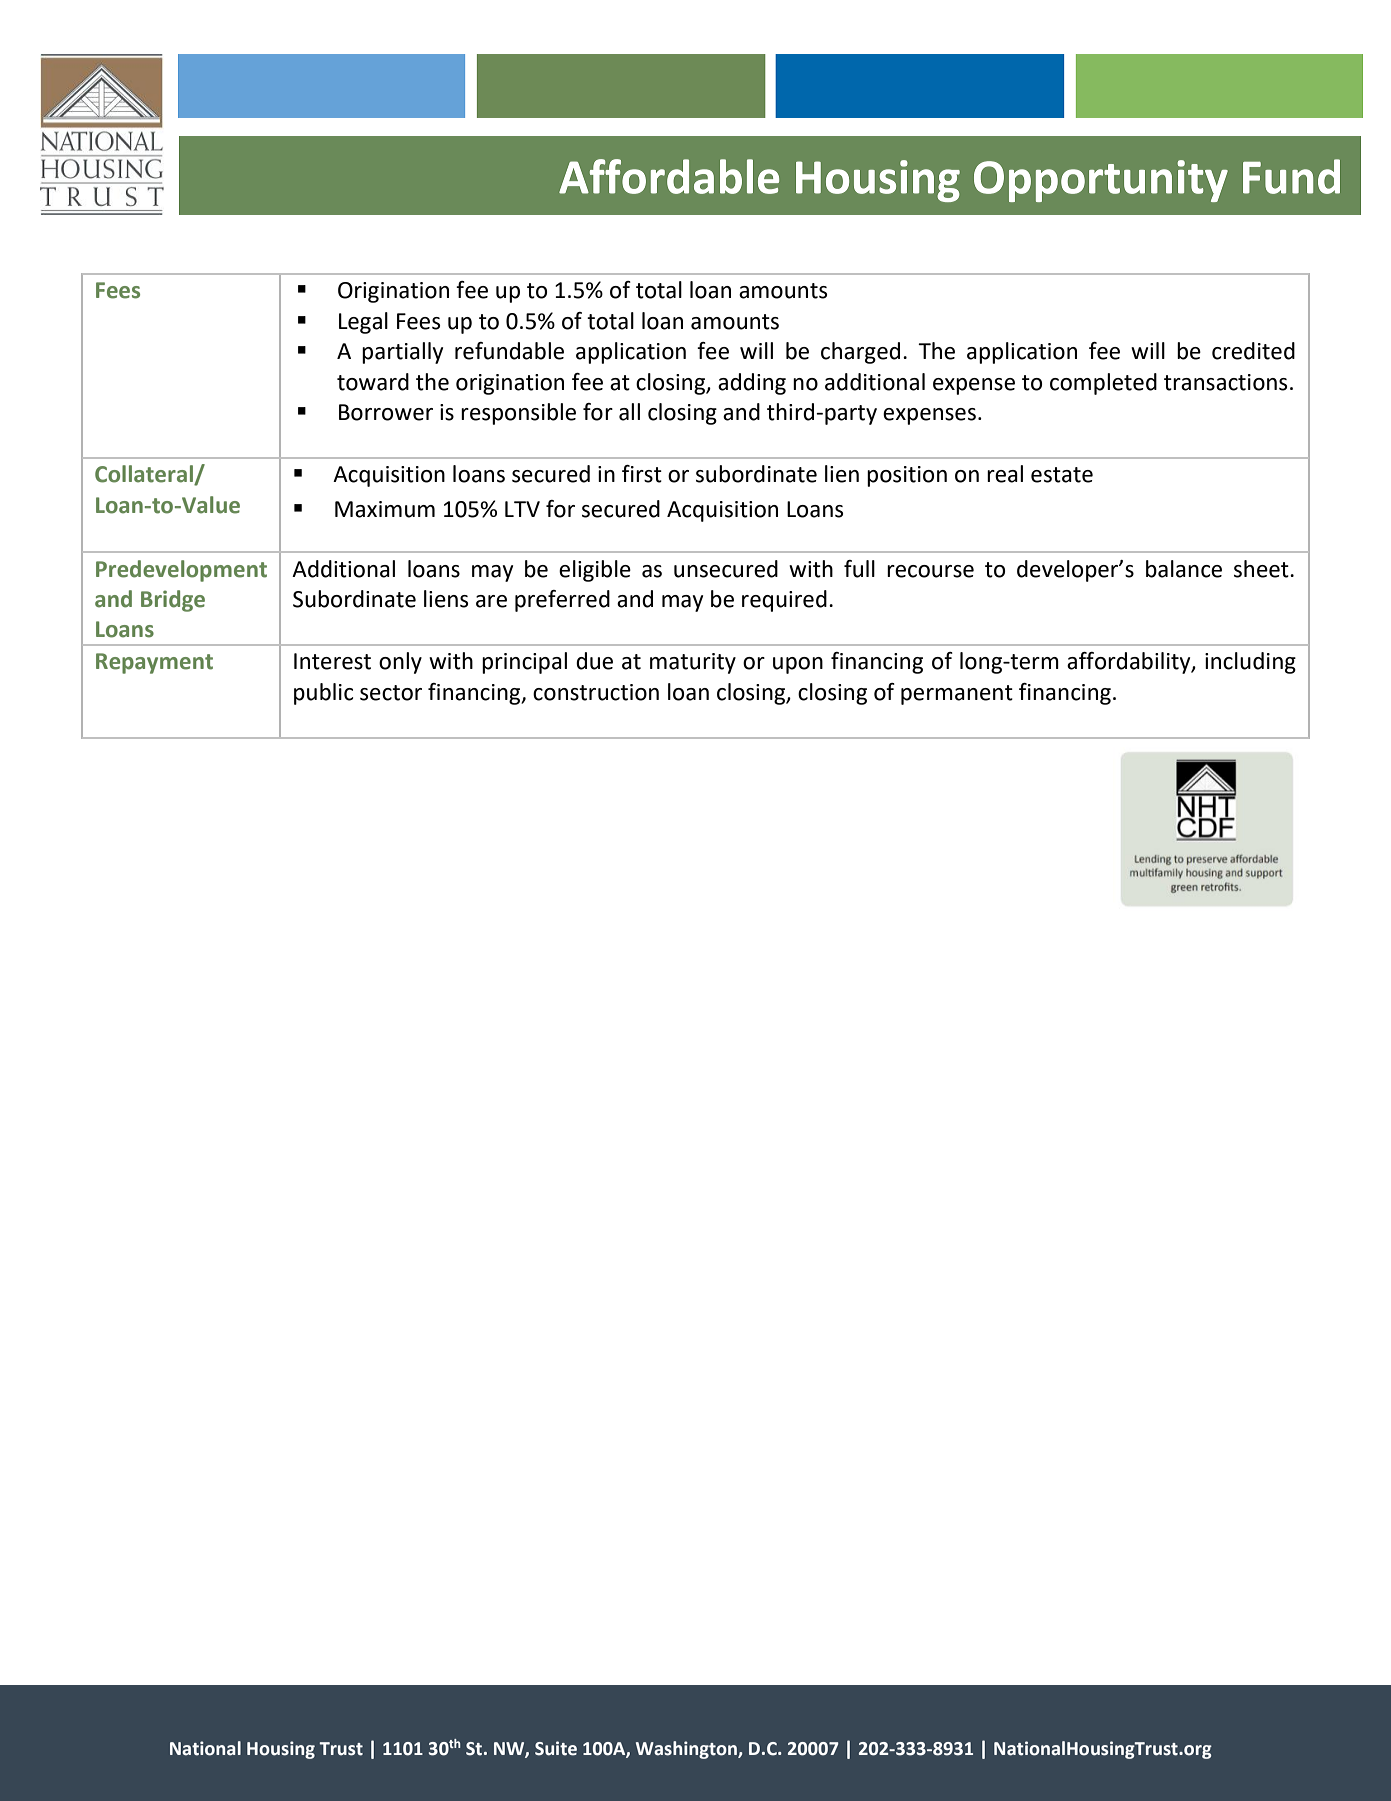 The height and width of the screenshot is (1801, 1391). I want to click on required, so click(784, 601).
